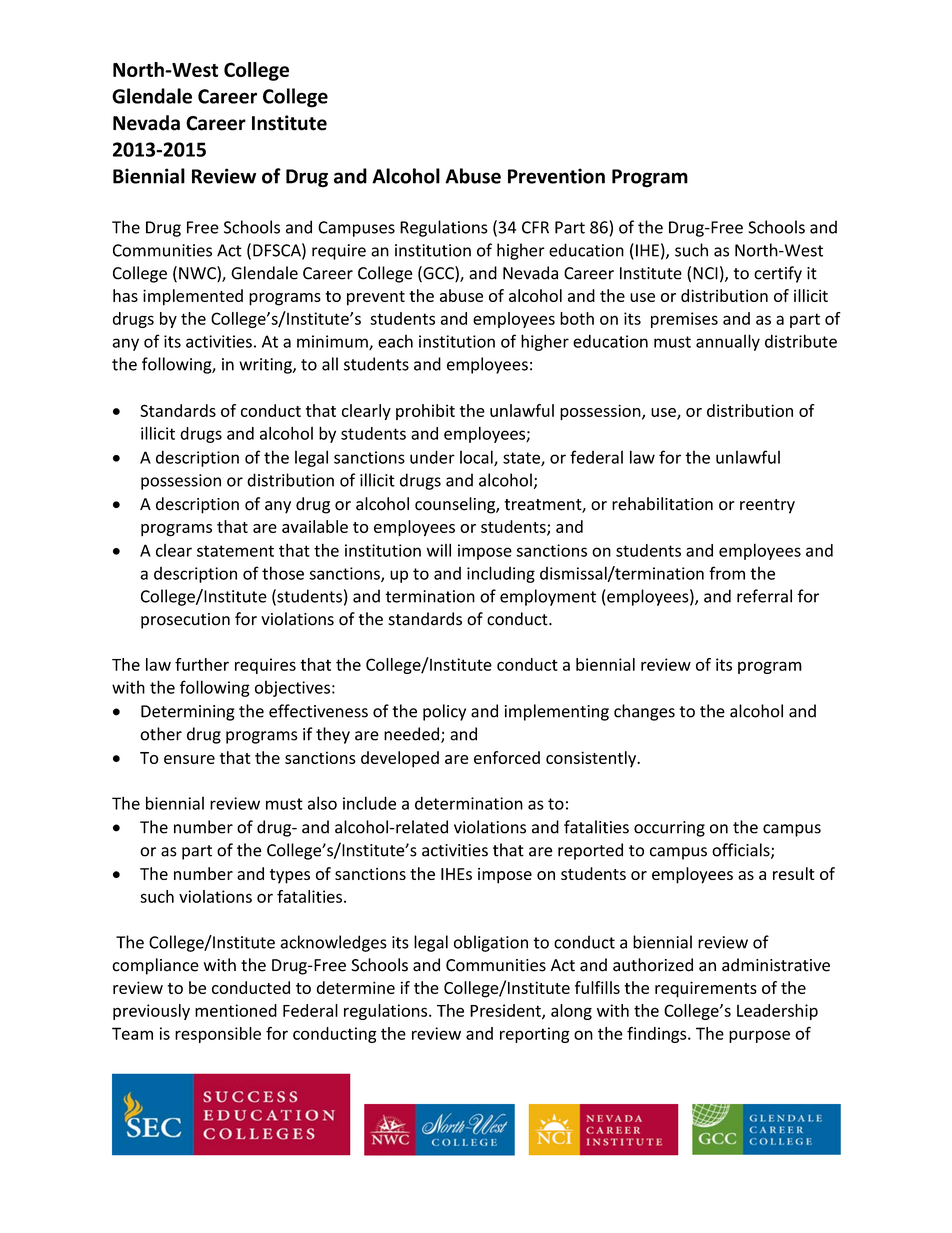 This image has width=952, height=1233. Describe the element at coordinates (185, 621) in the image. I see `prosecution` at that location.
